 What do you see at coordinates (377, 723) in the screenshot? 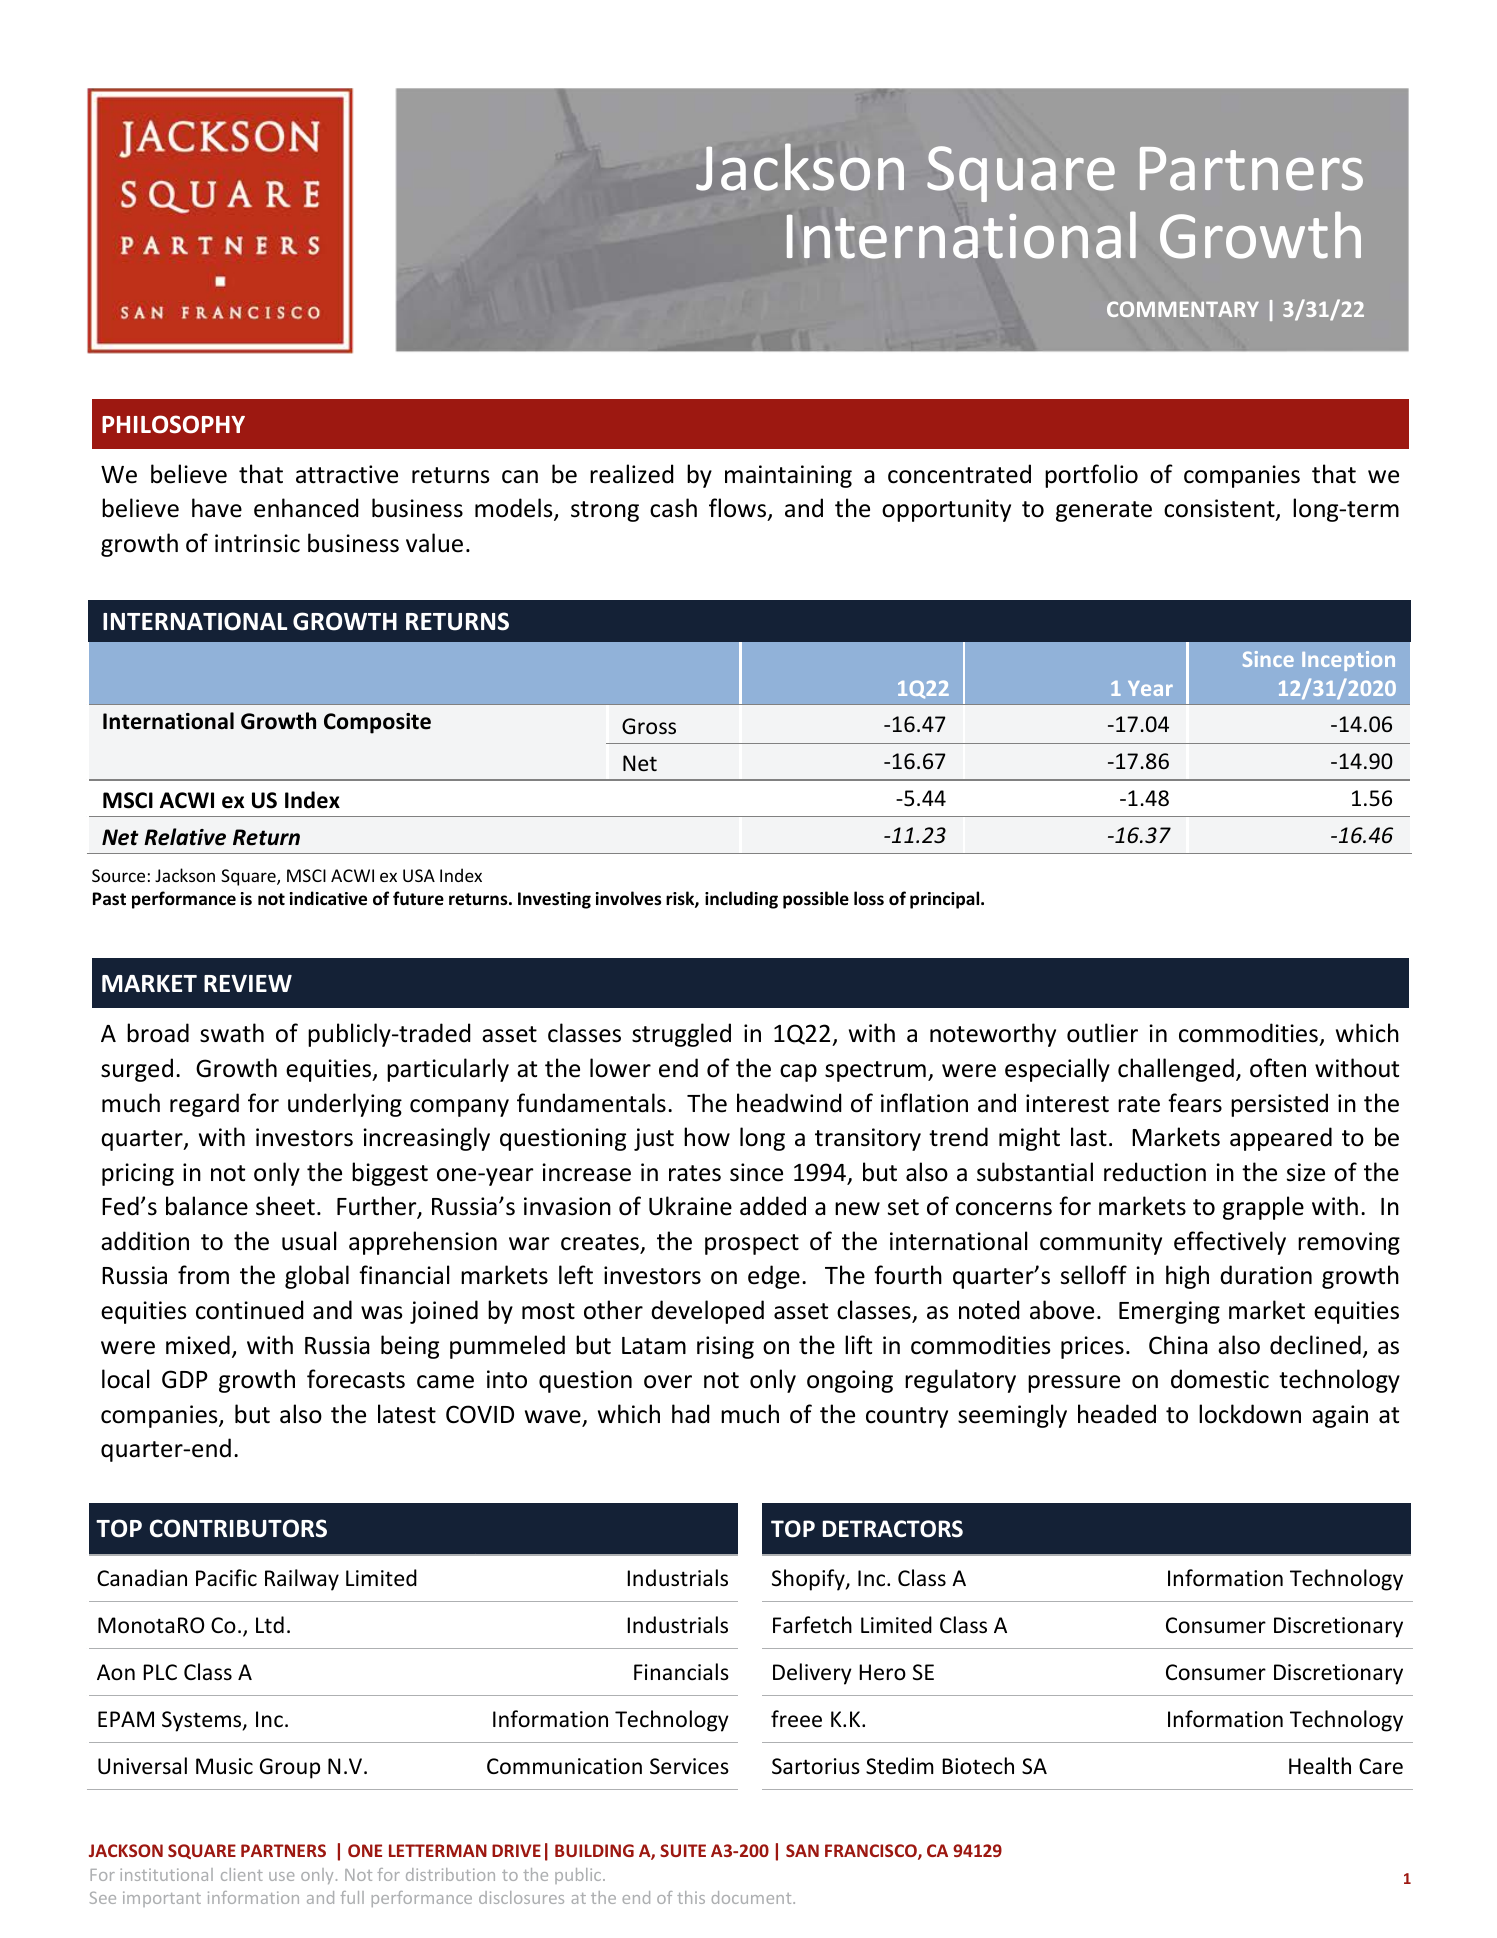
I see `Composite` at bounding box center [377, 723].
